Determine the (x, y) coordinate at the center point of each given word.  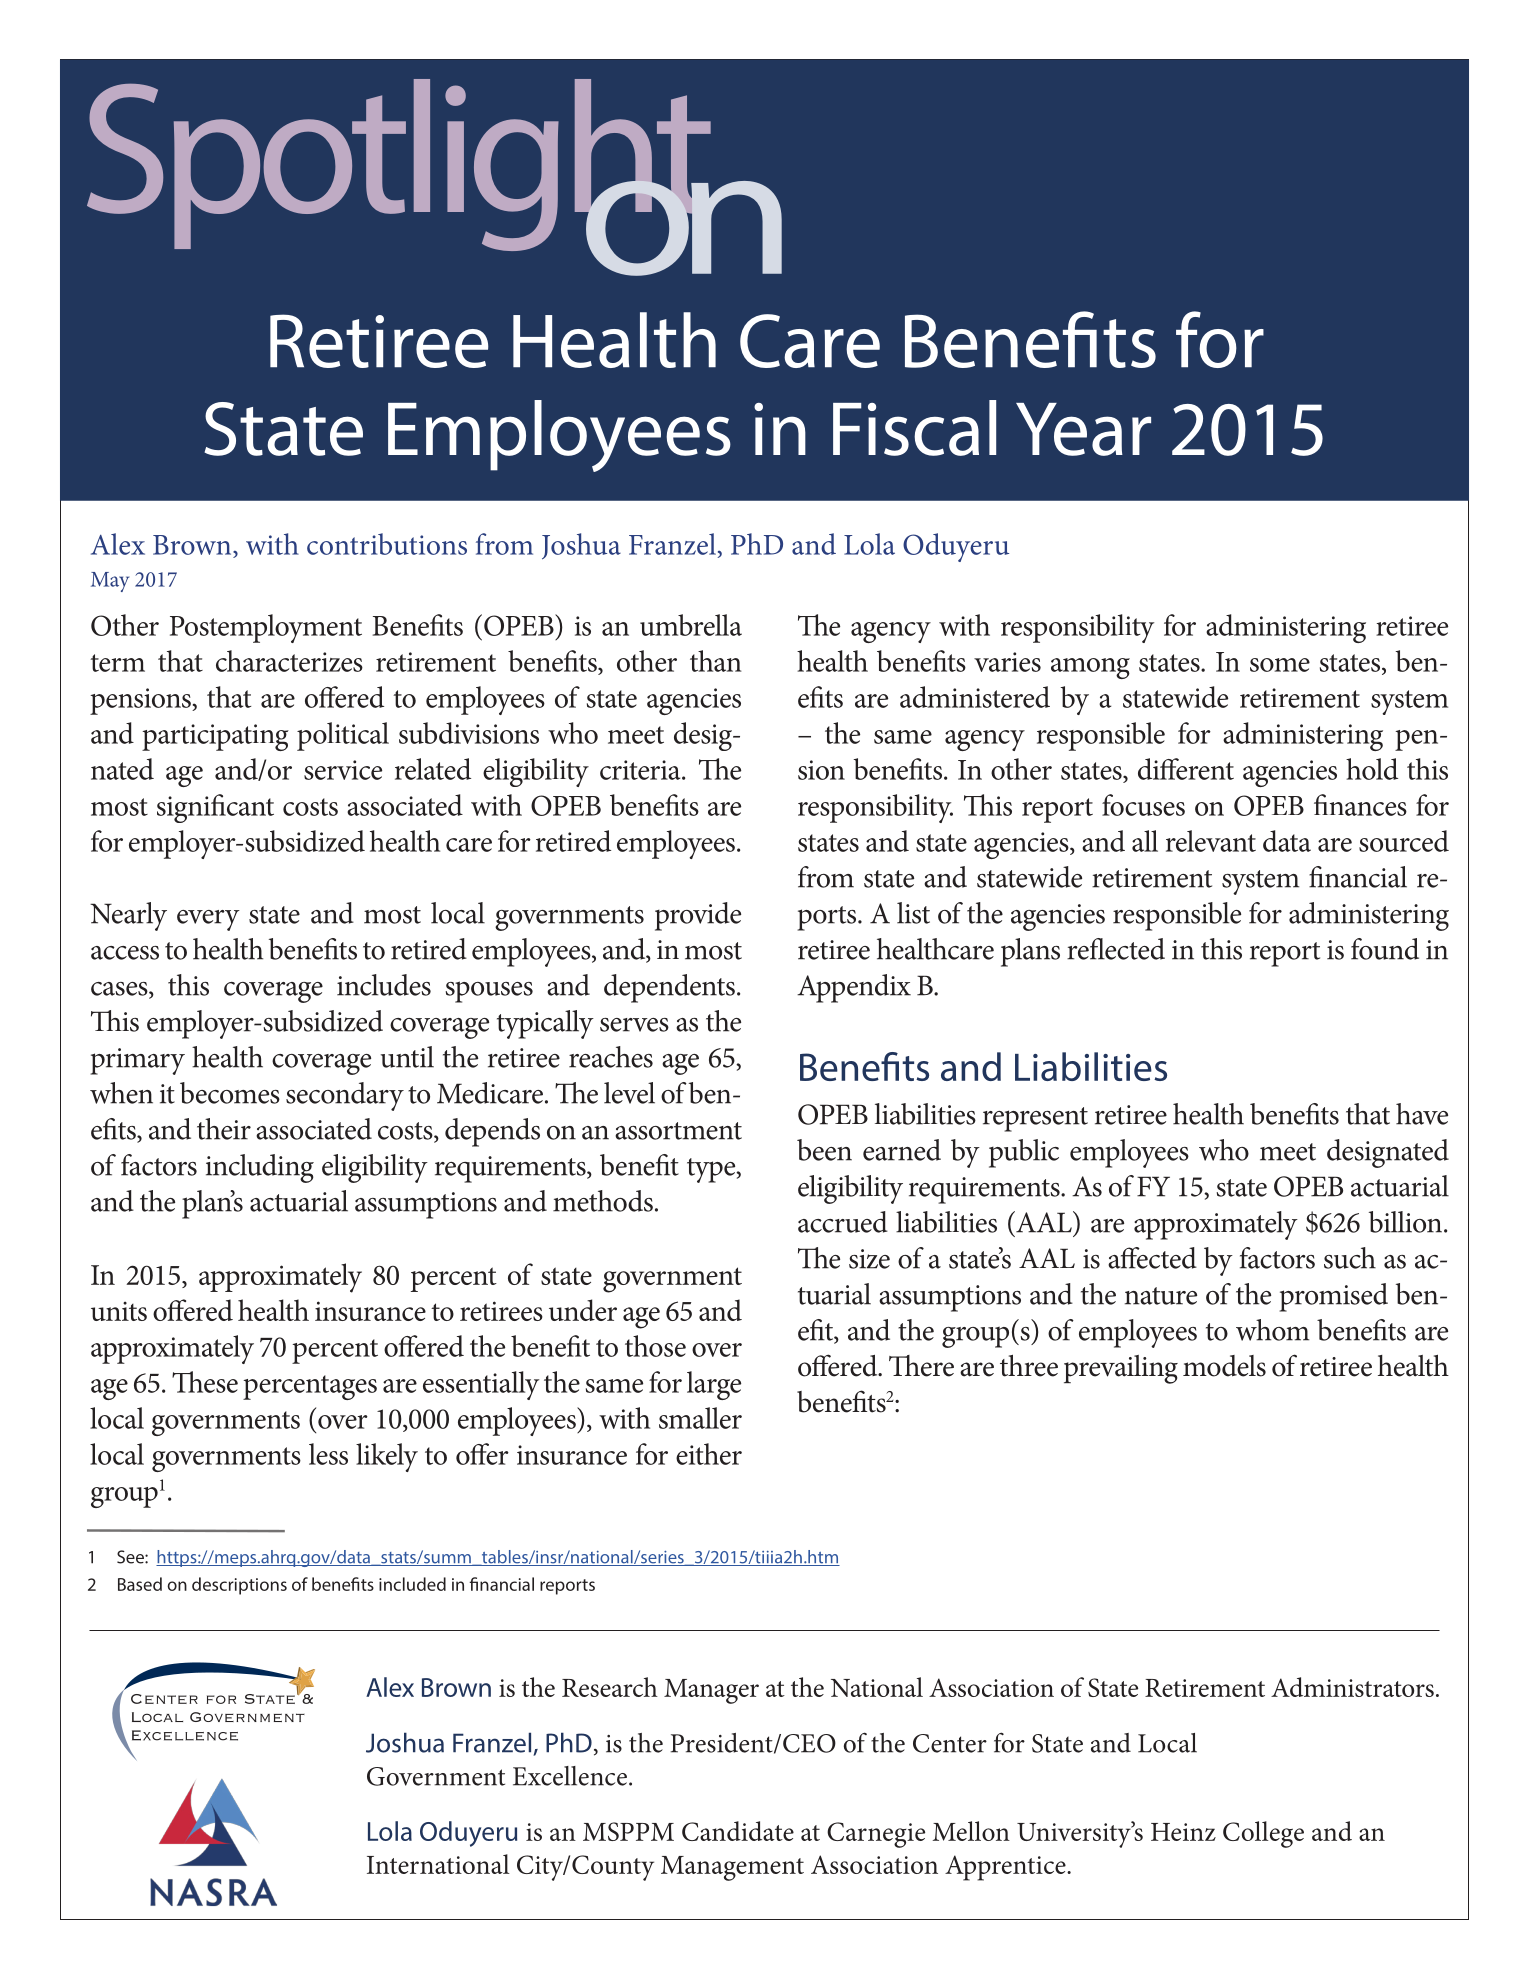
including (260, 1168)
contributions (387, 544)
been (824, 1150)
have (1422, 1114)
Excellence (570, 1776)
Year (1083, 429)
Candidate (738, 1831)
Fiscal (914, 428)
